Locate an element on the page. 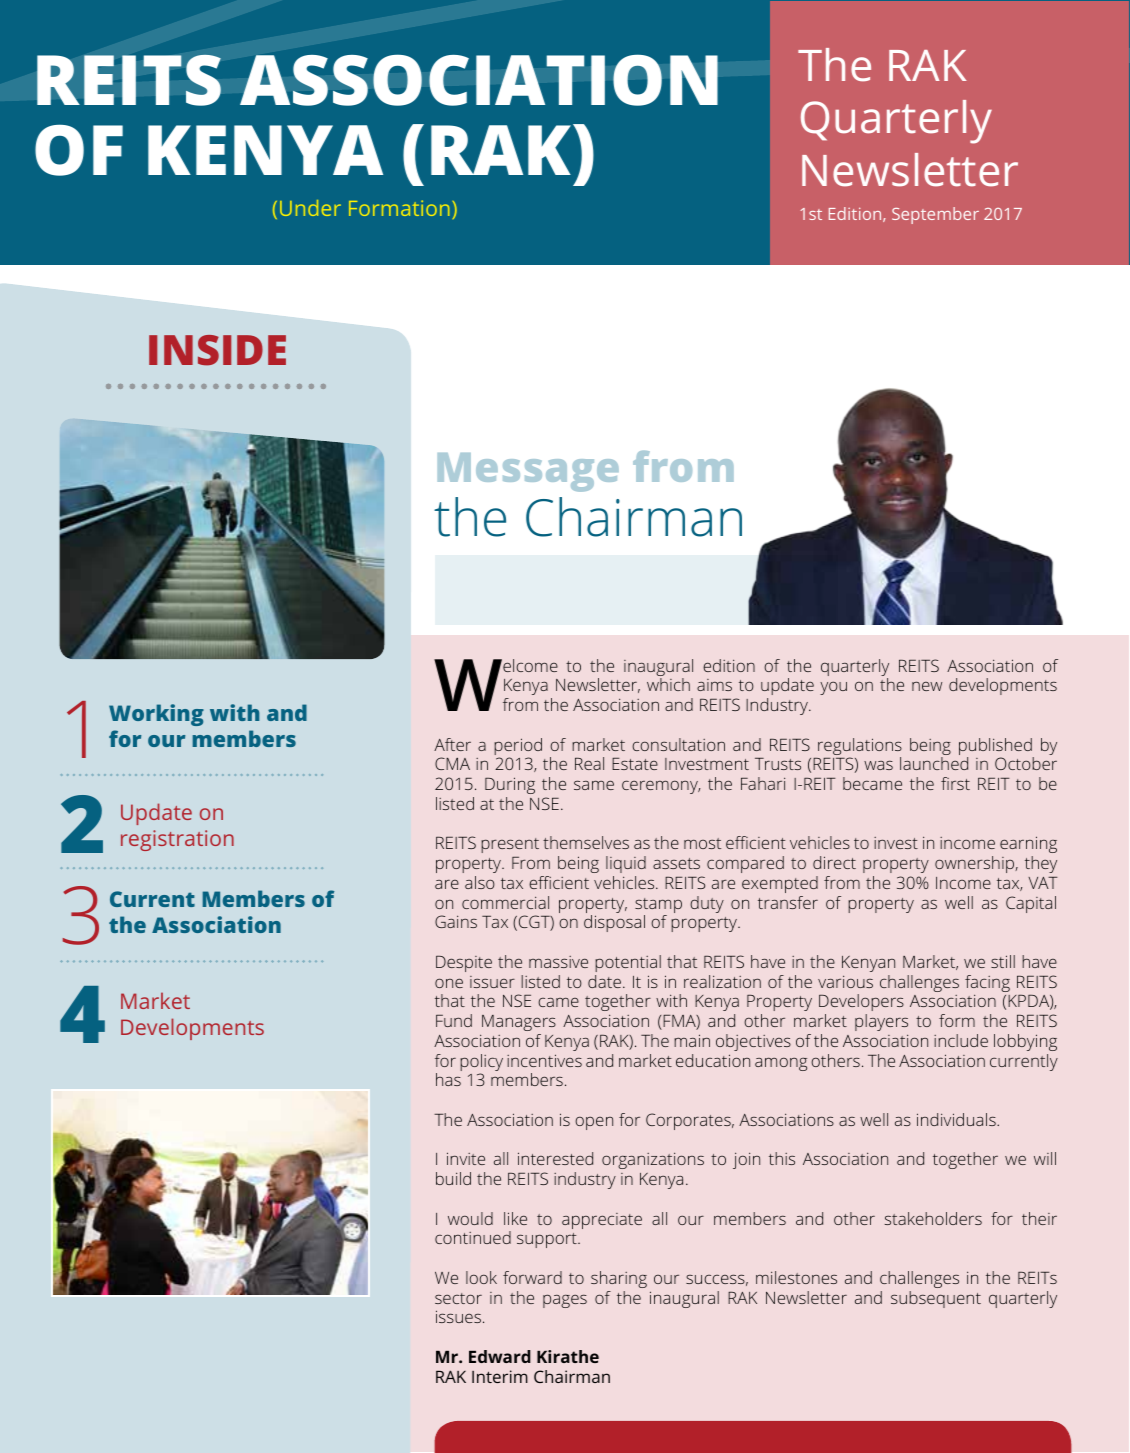 This image has height=1453, width=1130. which is located at coordinates (668, 684).
